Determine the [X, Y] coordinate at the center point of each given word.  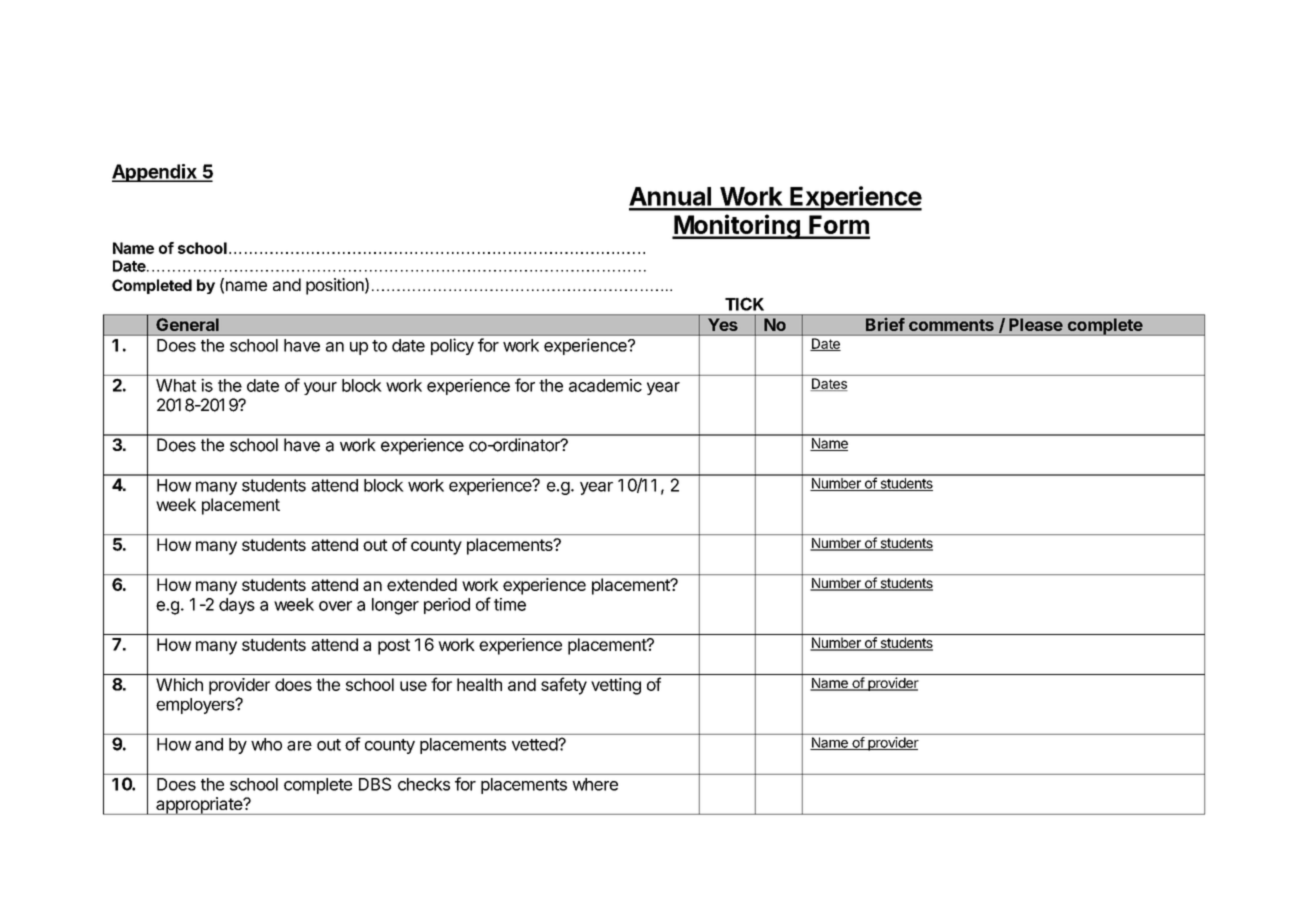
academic [605, 385]
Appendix [155, 173]
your [320, 388]
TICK [744, 304]
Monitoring [737, 226]
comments [951, 325]
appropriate [199, 806]
